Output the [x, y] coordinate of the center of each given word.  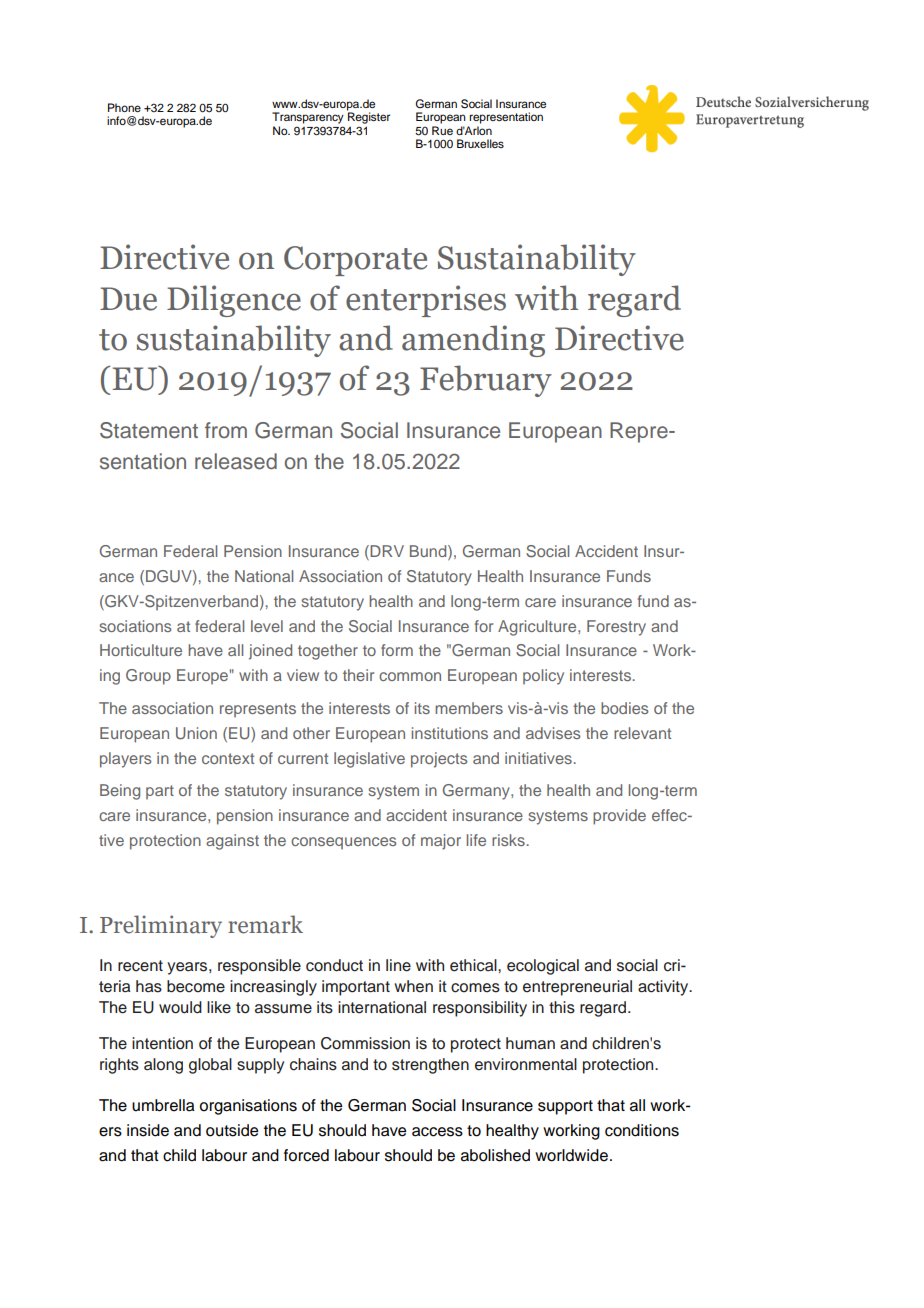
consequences [344, 843]
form [397, 650]
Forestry [616, 628]
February [486, 381]
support [565, 1107]
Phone [124, 107]
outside [232, 1130]
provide [619, 817]
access [437, 1132]
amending [473, 341]
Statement [149, 430]
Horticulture [141, 650]
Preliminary [161, 926]
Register [368, 117]
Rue [442, 130]
